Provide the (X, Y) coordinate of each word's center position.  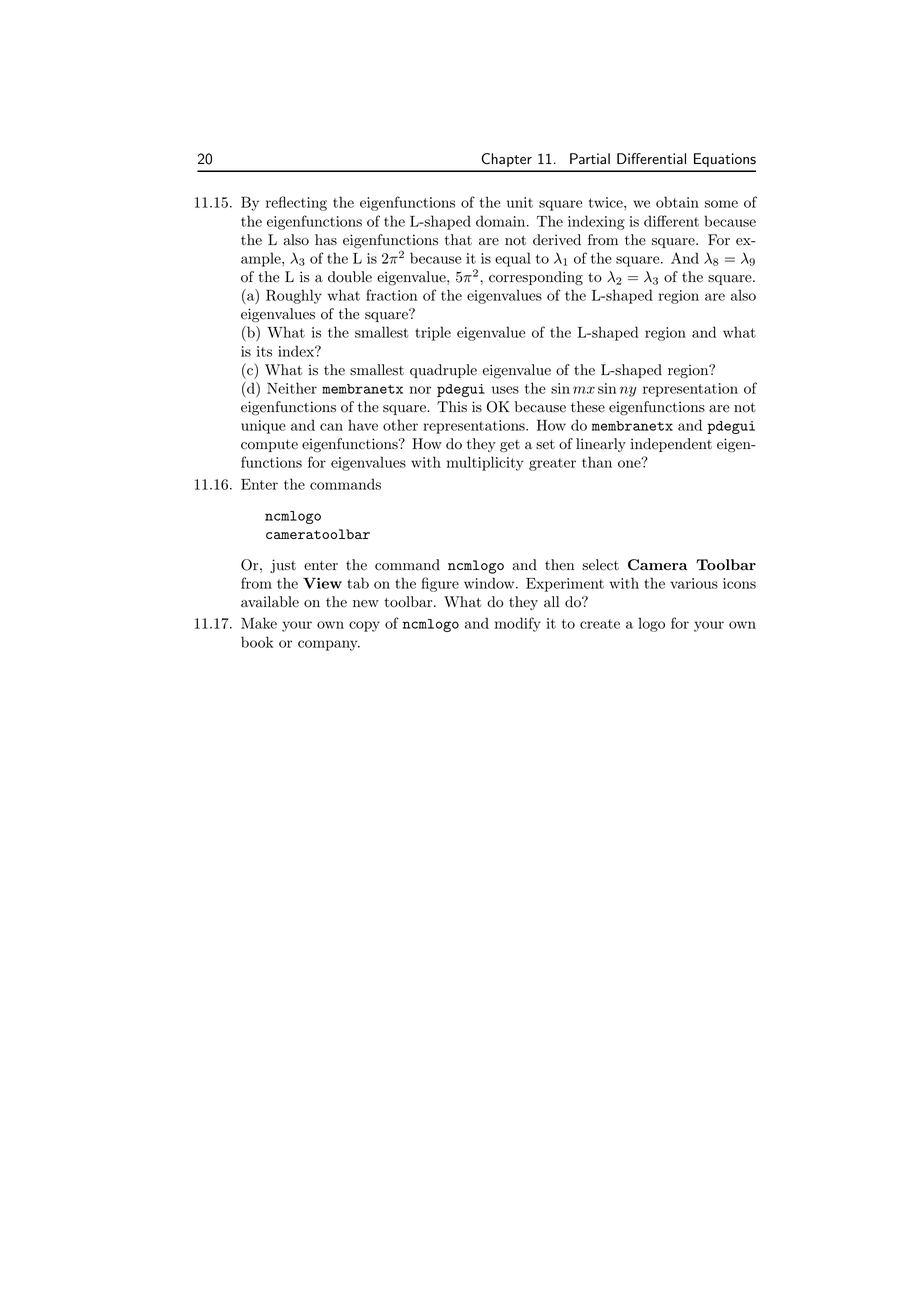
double (350, 277)
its (264, 351)
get (510, 446)
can (331, 427)
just (283, 566)
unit (520, 202)
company (329, 645)
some (721, 204)
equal (513, 259)
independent (671, 445)
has (326, 239)
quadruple (443, 371)
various (694, 583)
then (559, 564)
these (588, 407)
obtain (677, 202)
